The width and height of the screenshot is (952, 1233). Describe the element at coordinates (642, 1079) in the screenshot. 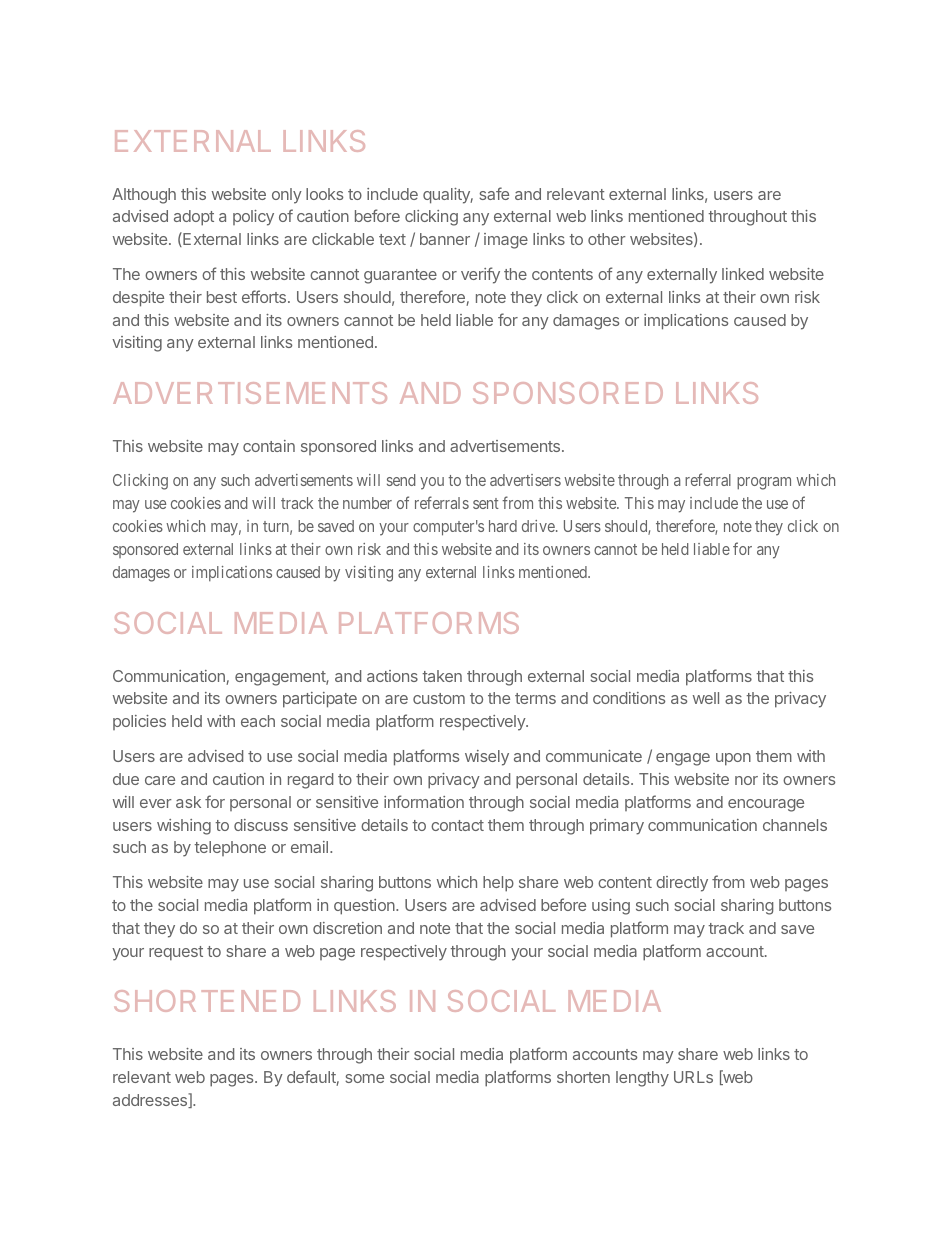

I see `lengthy` at that location.
